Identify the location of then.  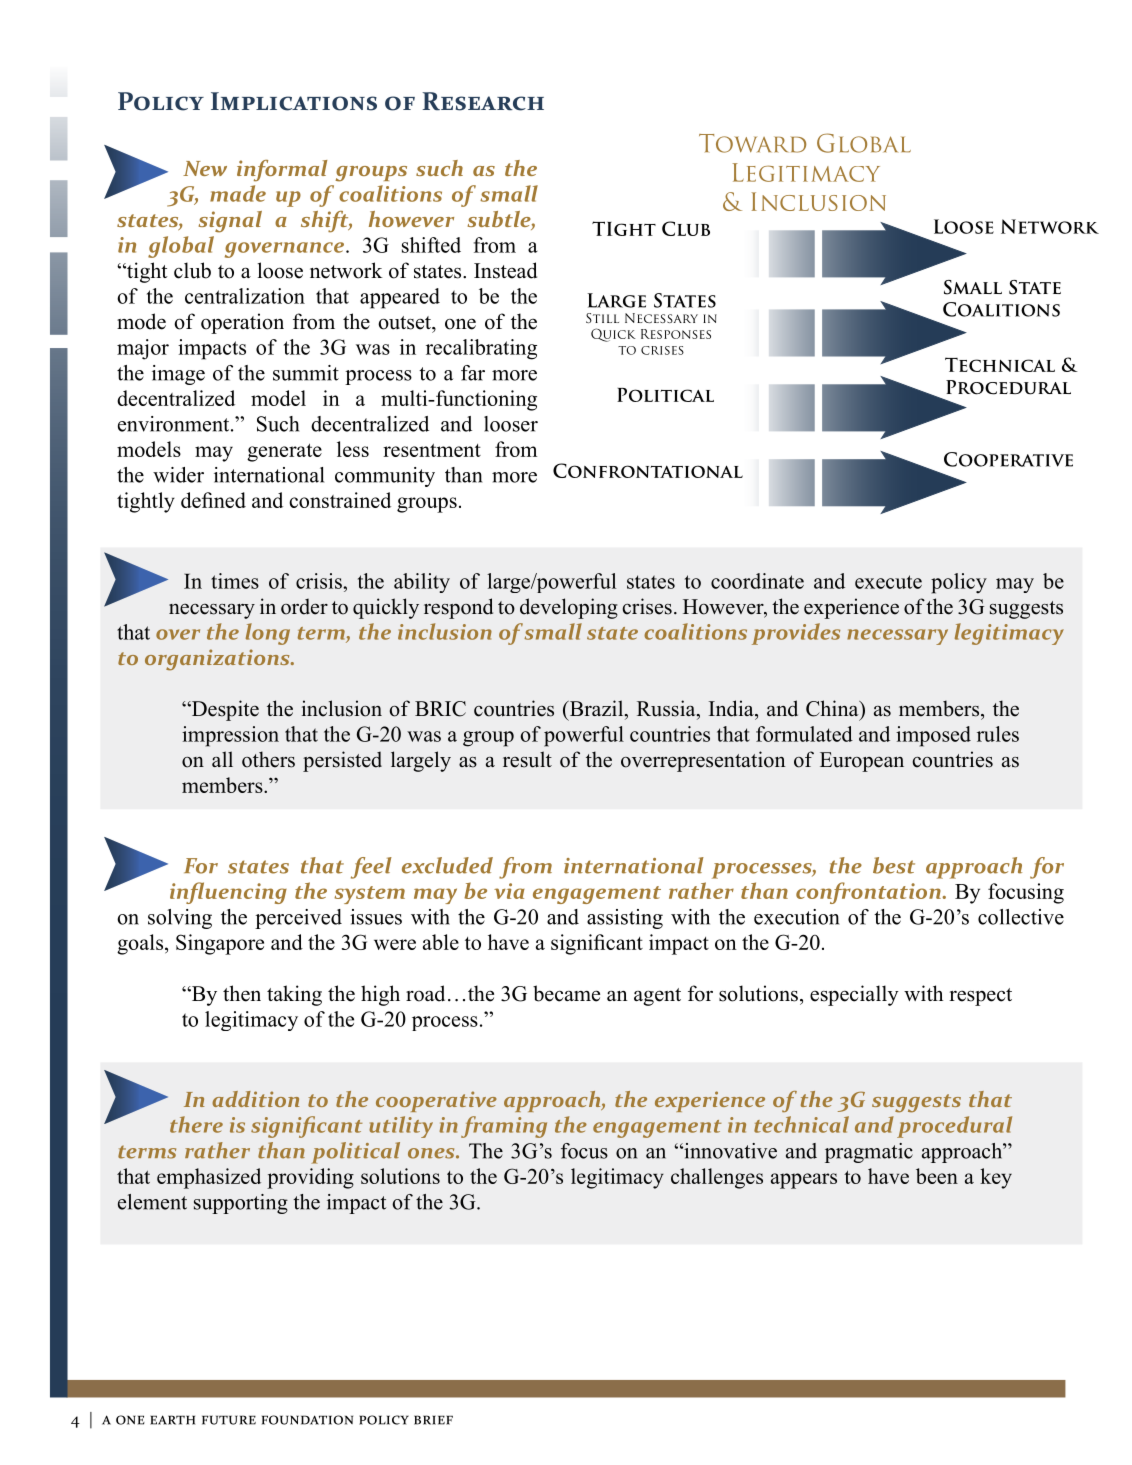
(242, 993).
